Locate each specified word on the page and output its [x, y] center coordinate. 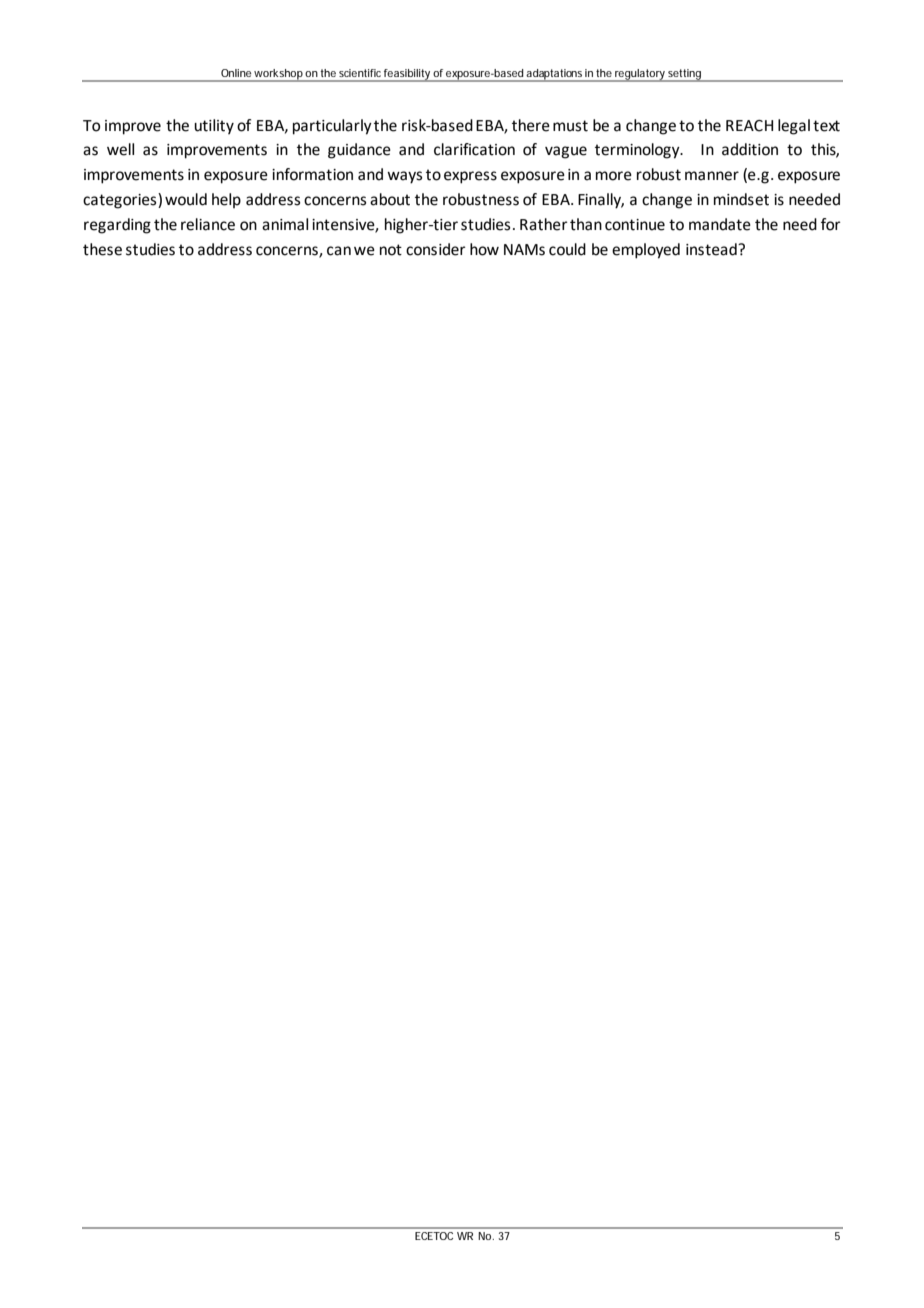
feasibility [408, 75]
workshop [279, 75]
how [484, 249]
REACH [749, 126]
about [390, 199]
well [120, 149]
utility [214, 127]
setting [685, 75]
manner [712, 176]
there [531, 125]
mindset [741, 199]
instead [712, 249]
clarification [474, 149]
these [102, 249]
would [186, 199]
